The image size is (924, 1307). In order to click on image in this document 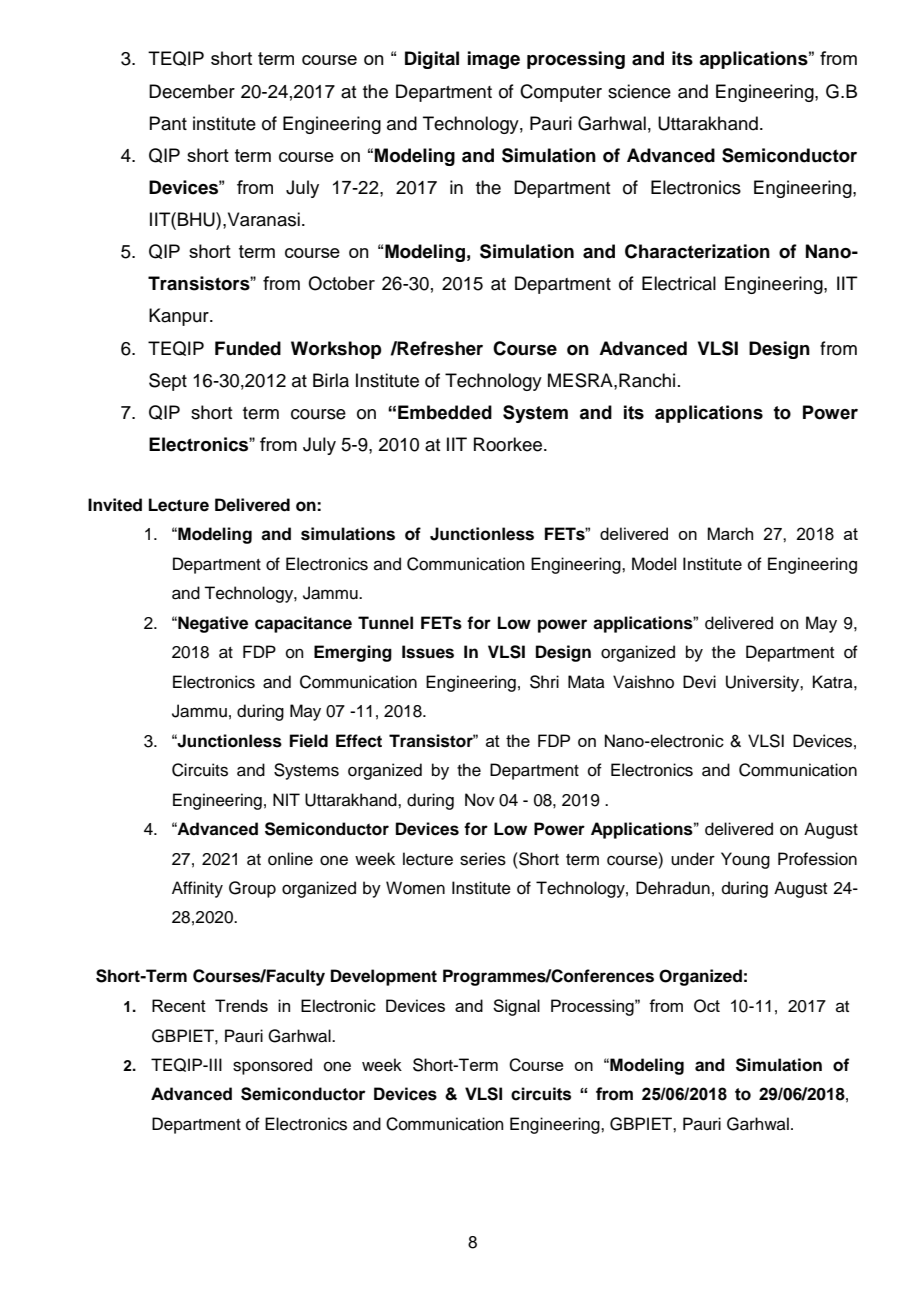, I will do `click(494, 60)`.
